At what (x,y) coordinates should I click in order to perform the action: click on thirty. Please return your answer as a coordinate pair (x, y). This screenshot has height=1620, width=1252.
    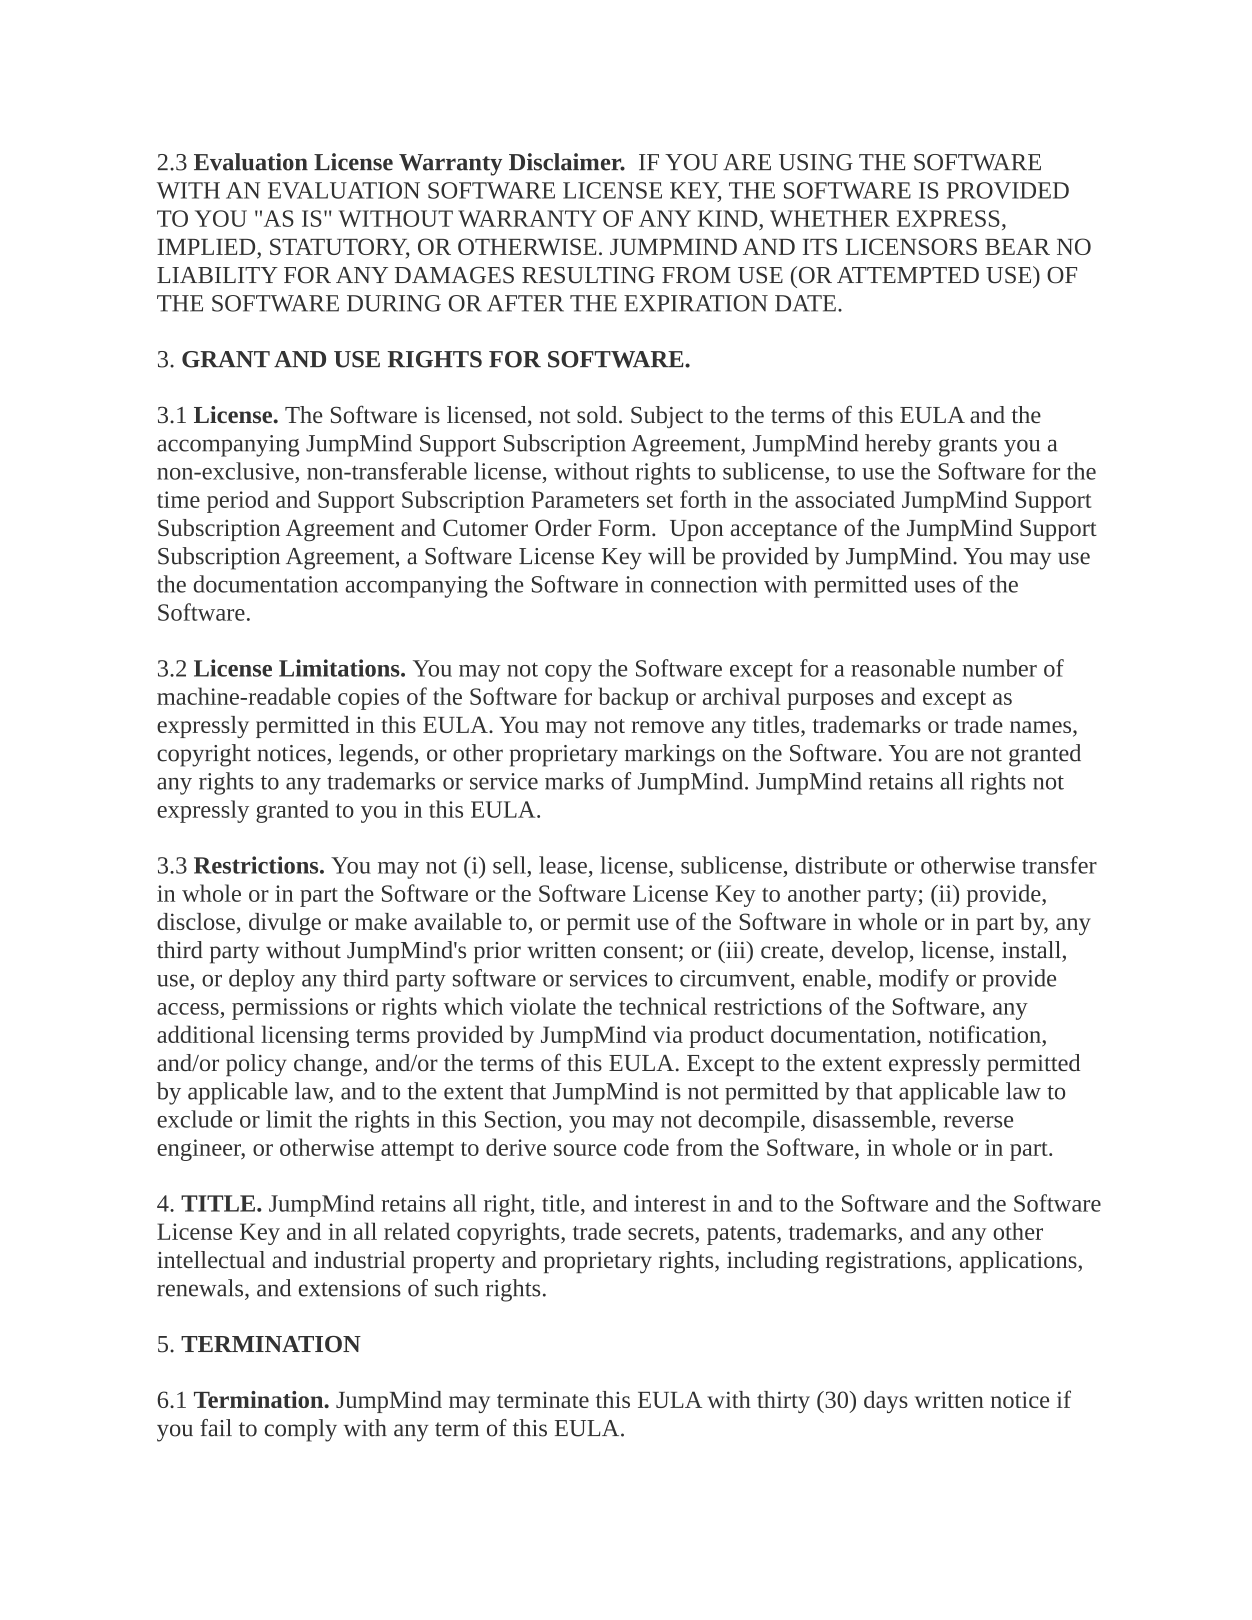
    Looking at the image, I should click on (783, 1402).
